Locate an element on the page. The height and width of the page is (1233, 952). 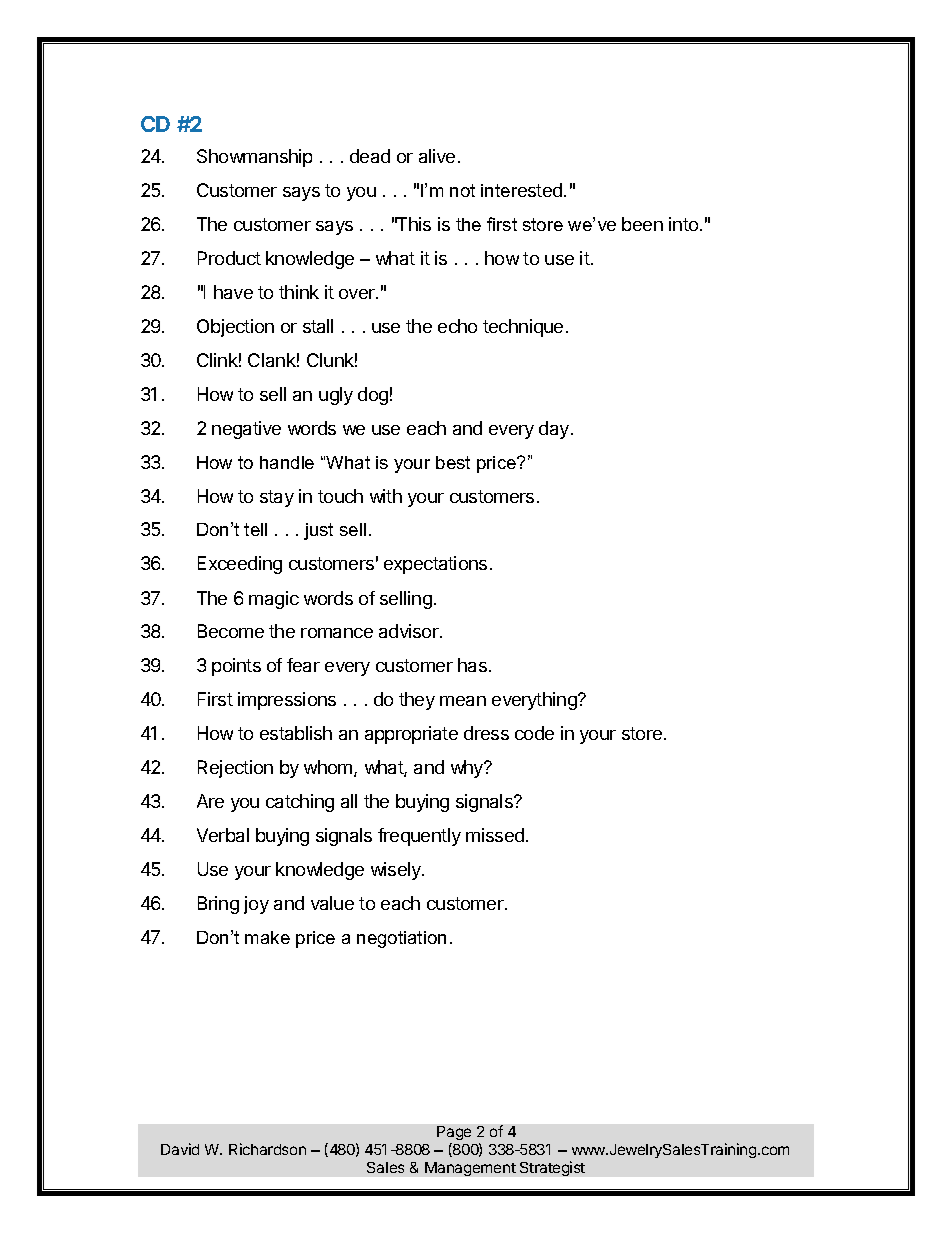
been is located at coordinates (642, 224).
